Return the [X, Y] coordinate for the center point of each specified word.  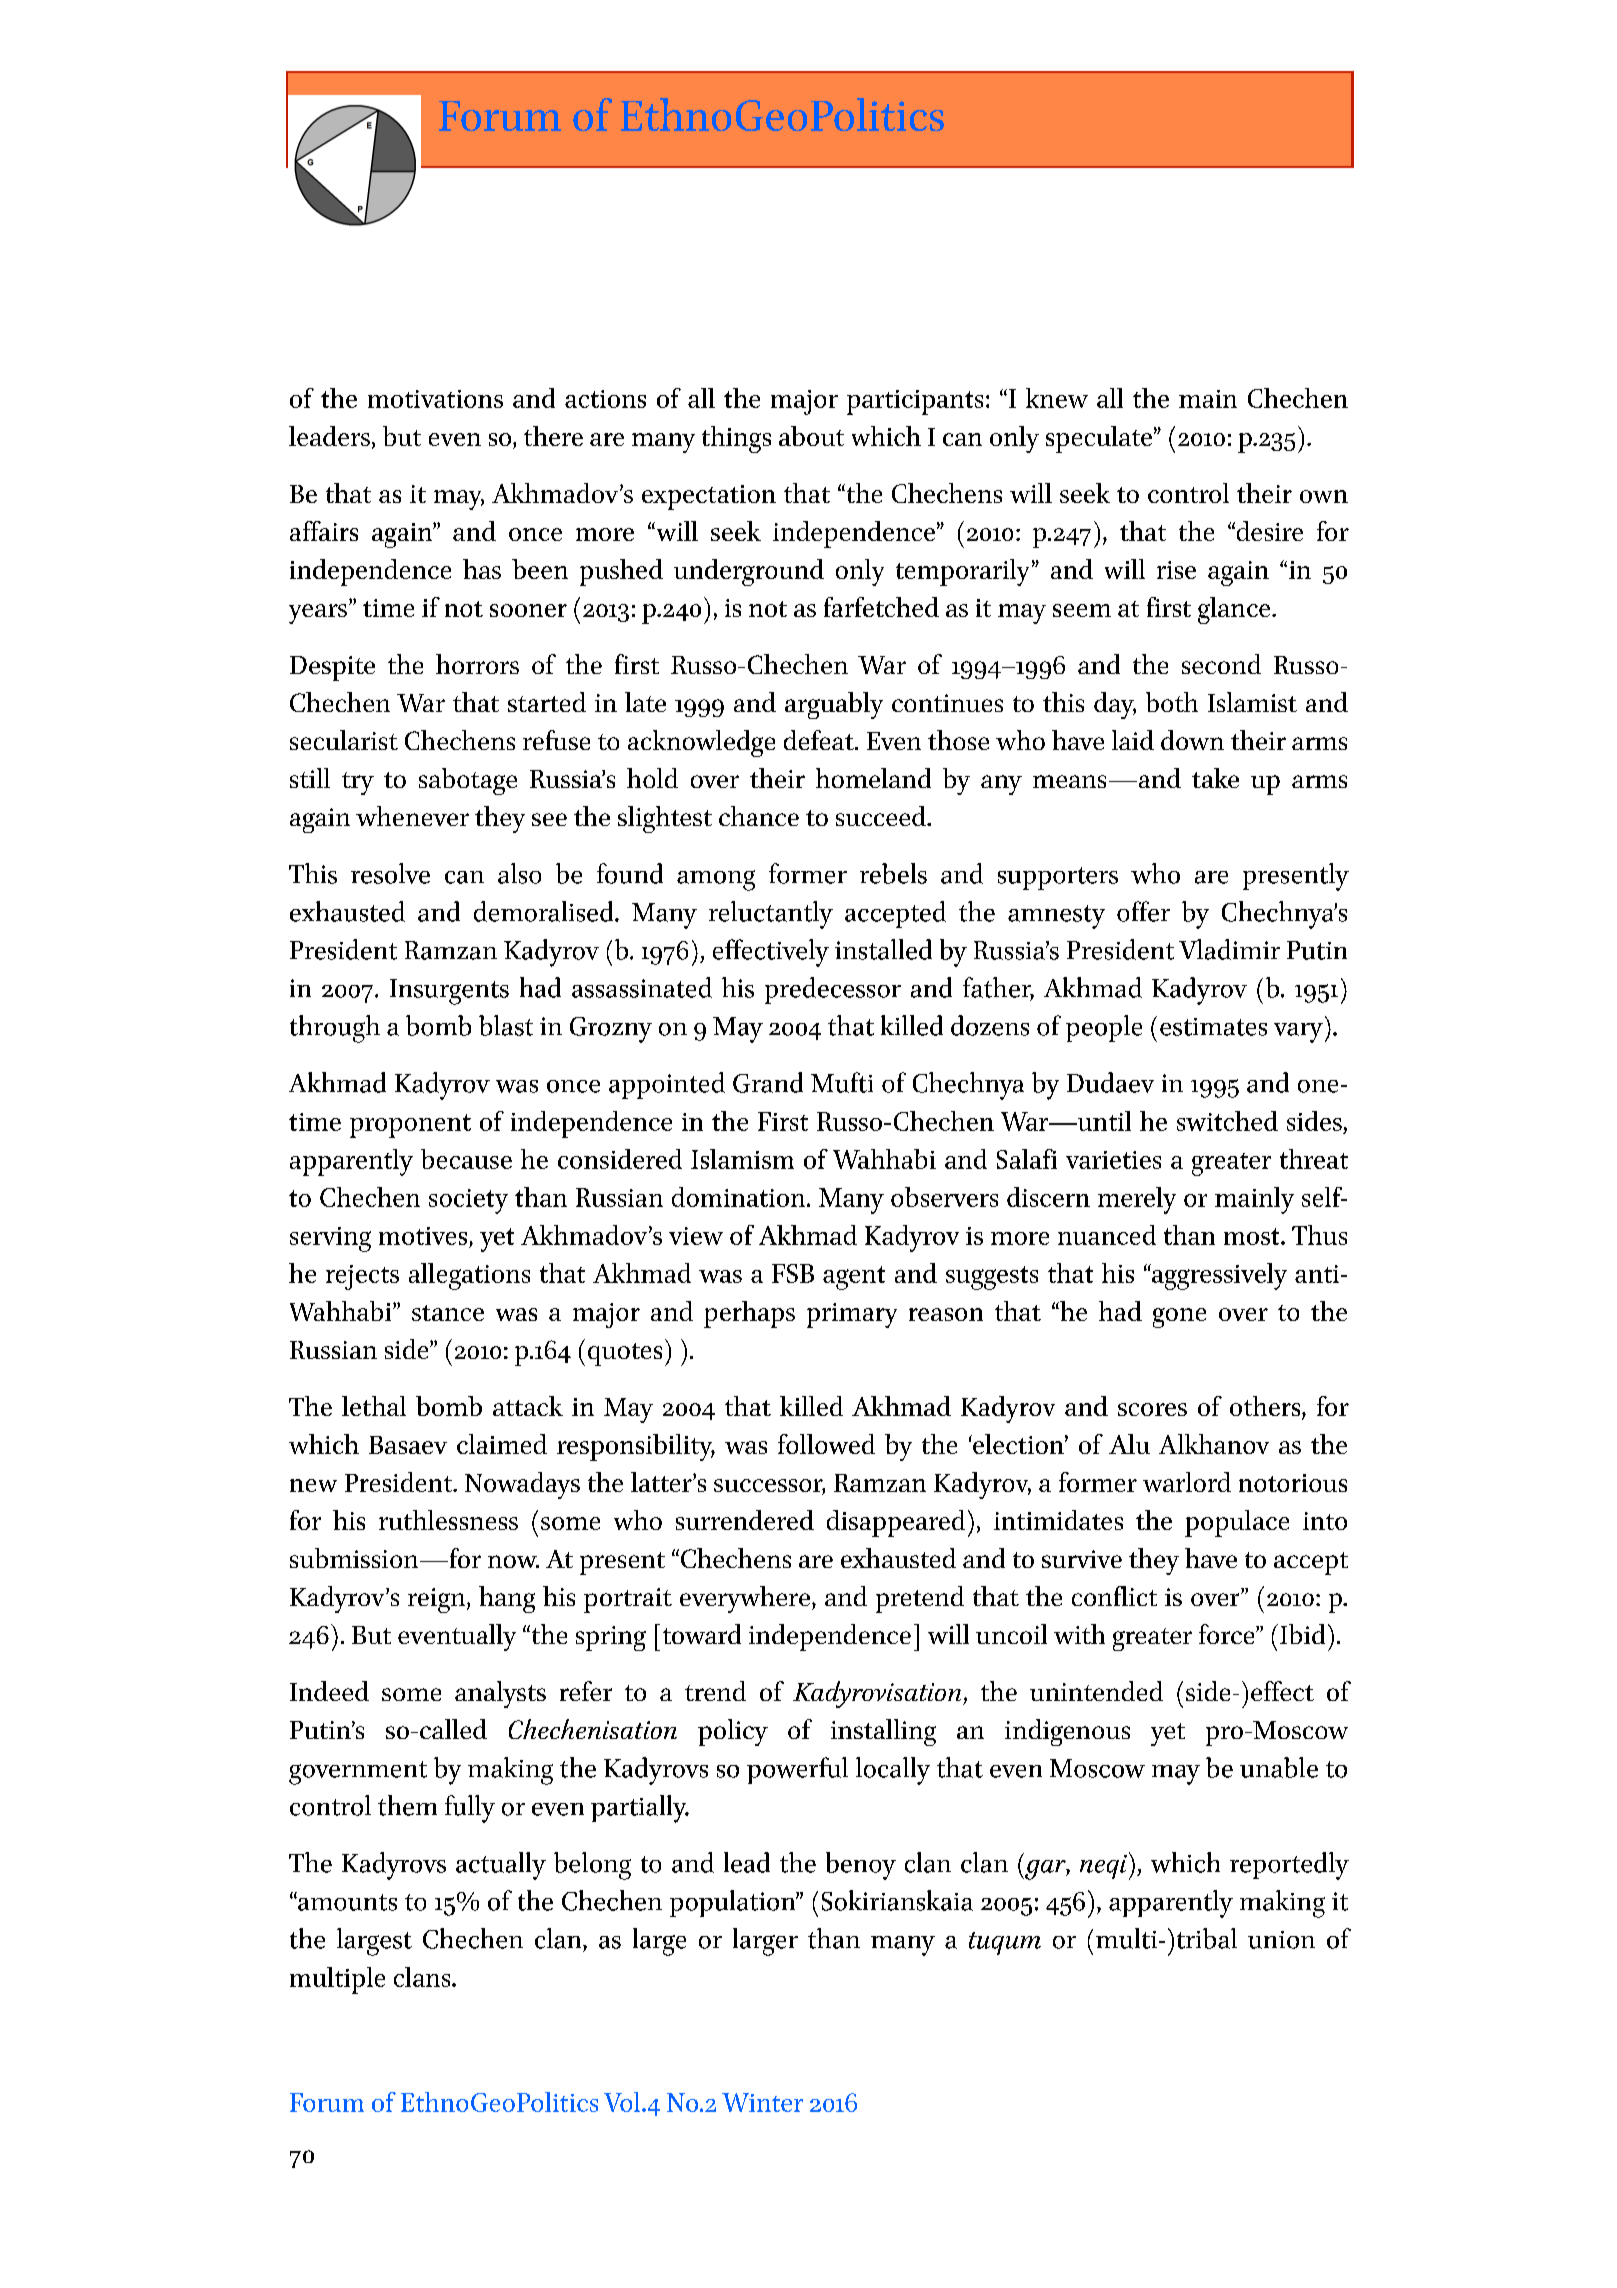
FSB [793, 1273]
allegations [469, 1276]
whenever [412, 816]
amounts [346, 1901]
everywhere [745, 1599]
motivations [435, 399]
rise [1176, 570]
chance [759, 816]
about [811, 436]
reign [438, 1600]
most [1253, 1236]
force [1228, 1634]
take [1215, 778]
